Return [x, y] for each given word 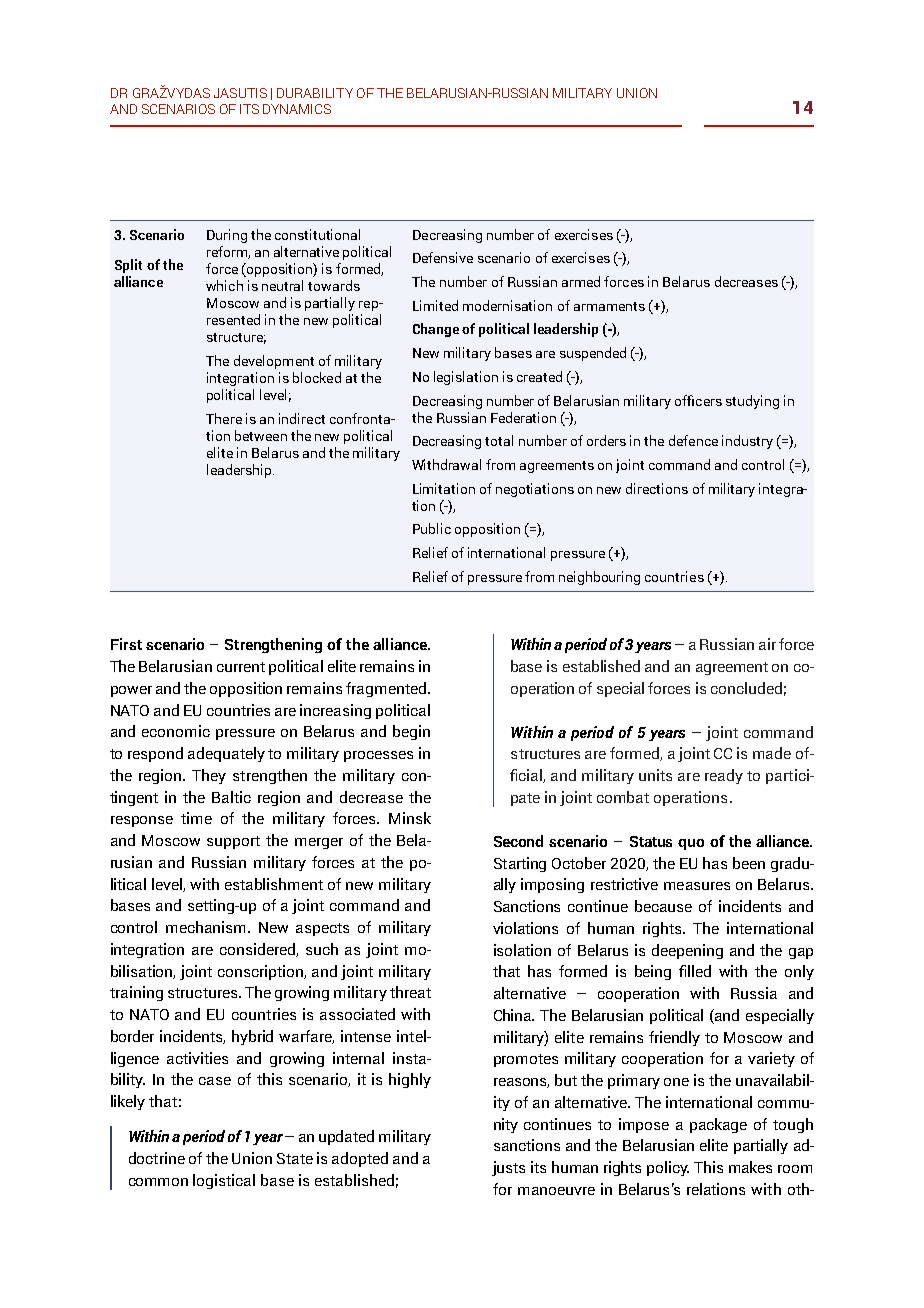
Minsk [410, 818]
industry [747, 442]
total [499, 440]
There [224, 418]
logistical [224, 1181]
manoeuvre [556, 1191]
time [196, 818]
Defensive [443, 257]
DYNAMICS [297, 109]
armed [581, 281]
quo [691, 844]
